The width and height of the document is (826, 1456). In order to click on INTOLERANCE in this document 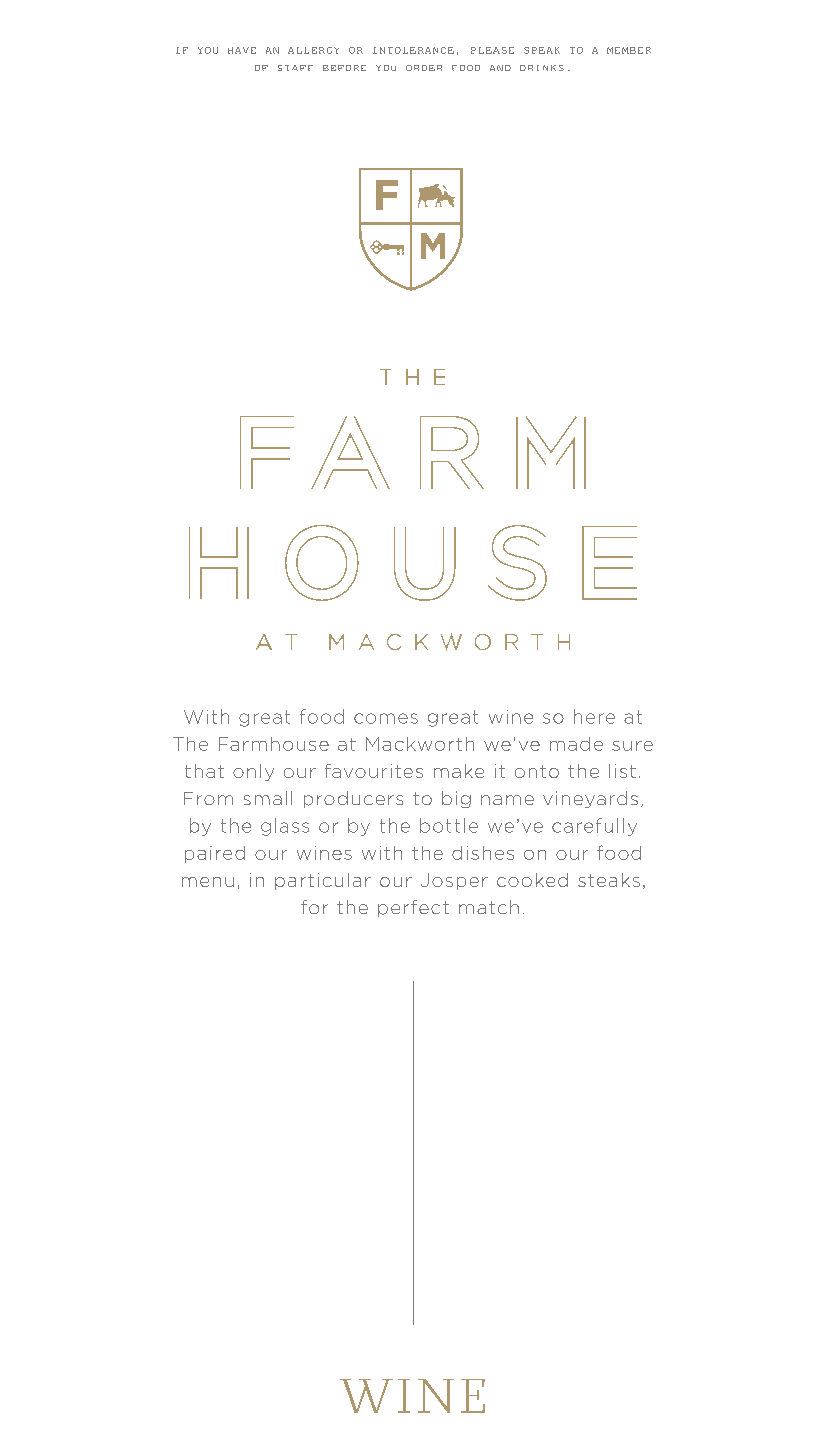, I will do `click(413, 50)`.
